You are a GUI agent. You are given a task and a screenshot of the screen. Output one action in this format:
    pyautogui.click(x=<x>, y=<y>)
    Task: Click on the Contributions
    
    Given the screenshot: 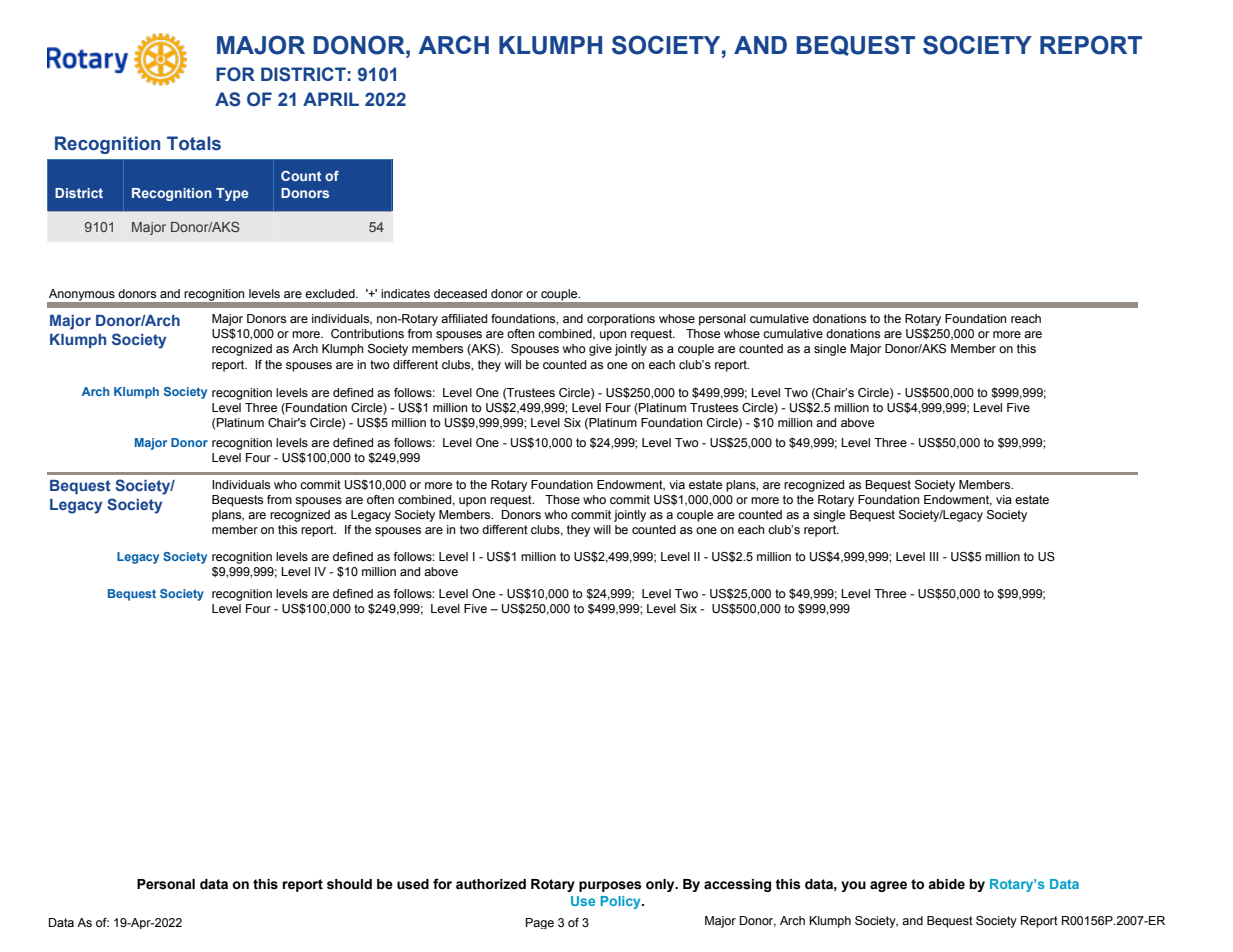 What is the action you would take?
    pyautogui.click(x=367, y=333)
